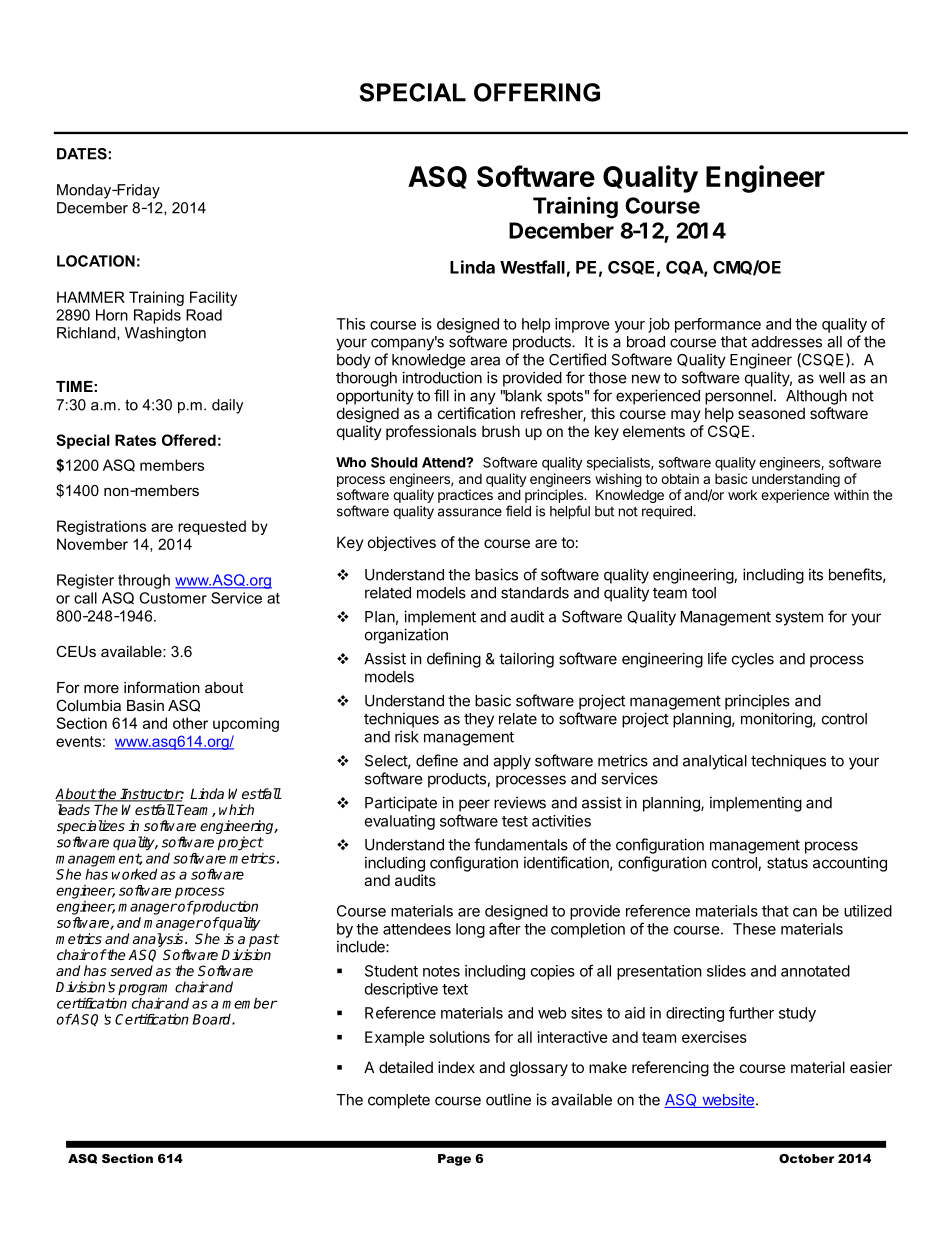  Describe the element at coordinates (799, 619) in the page. I see `system` at that location.
